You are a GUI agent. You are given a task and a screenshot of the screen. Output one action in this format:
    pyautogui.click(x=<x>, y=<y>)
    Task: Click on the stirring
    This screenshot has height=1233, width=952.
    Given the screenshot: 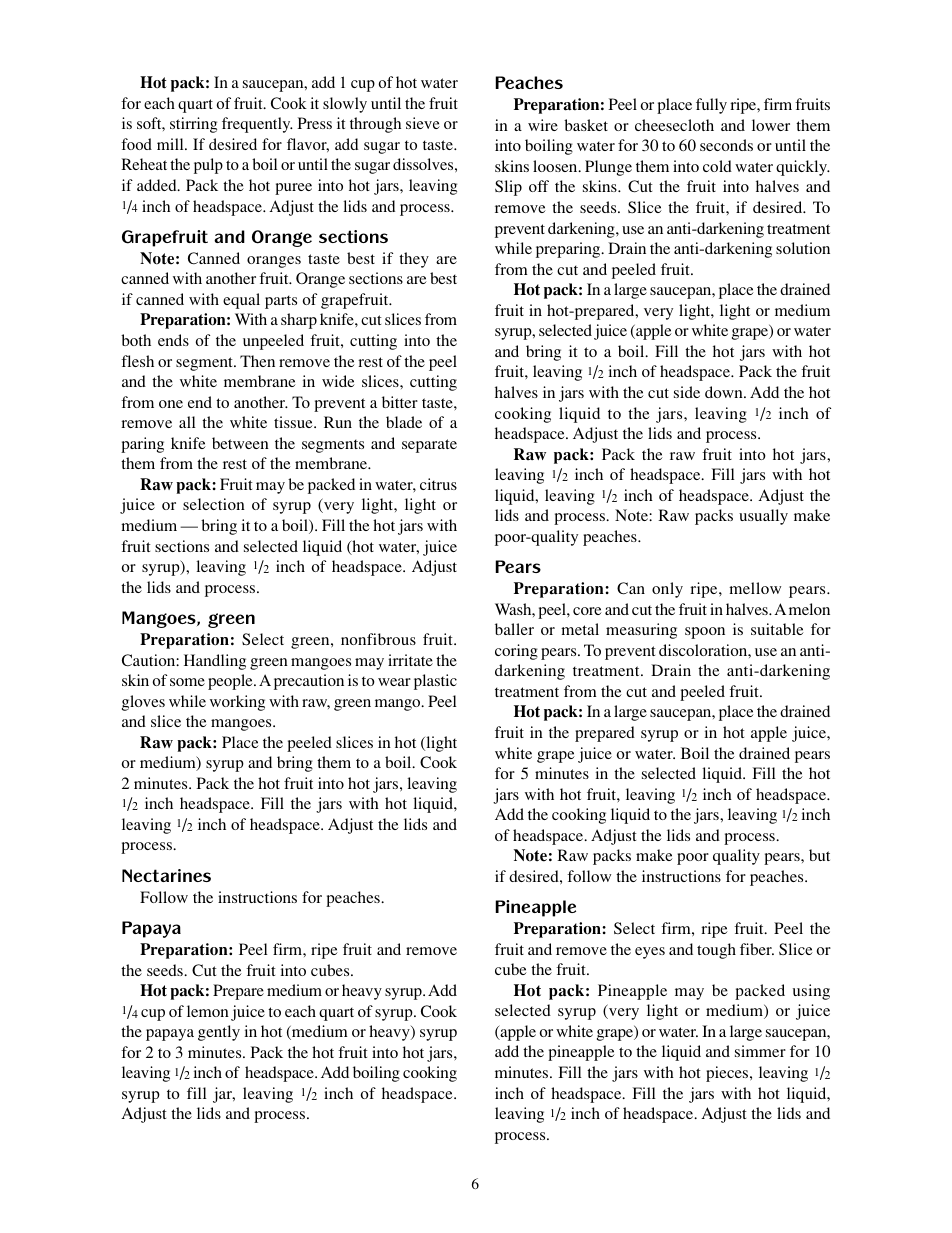 What is the action you would take?
    pyautogui.click(x=193, y=125)
